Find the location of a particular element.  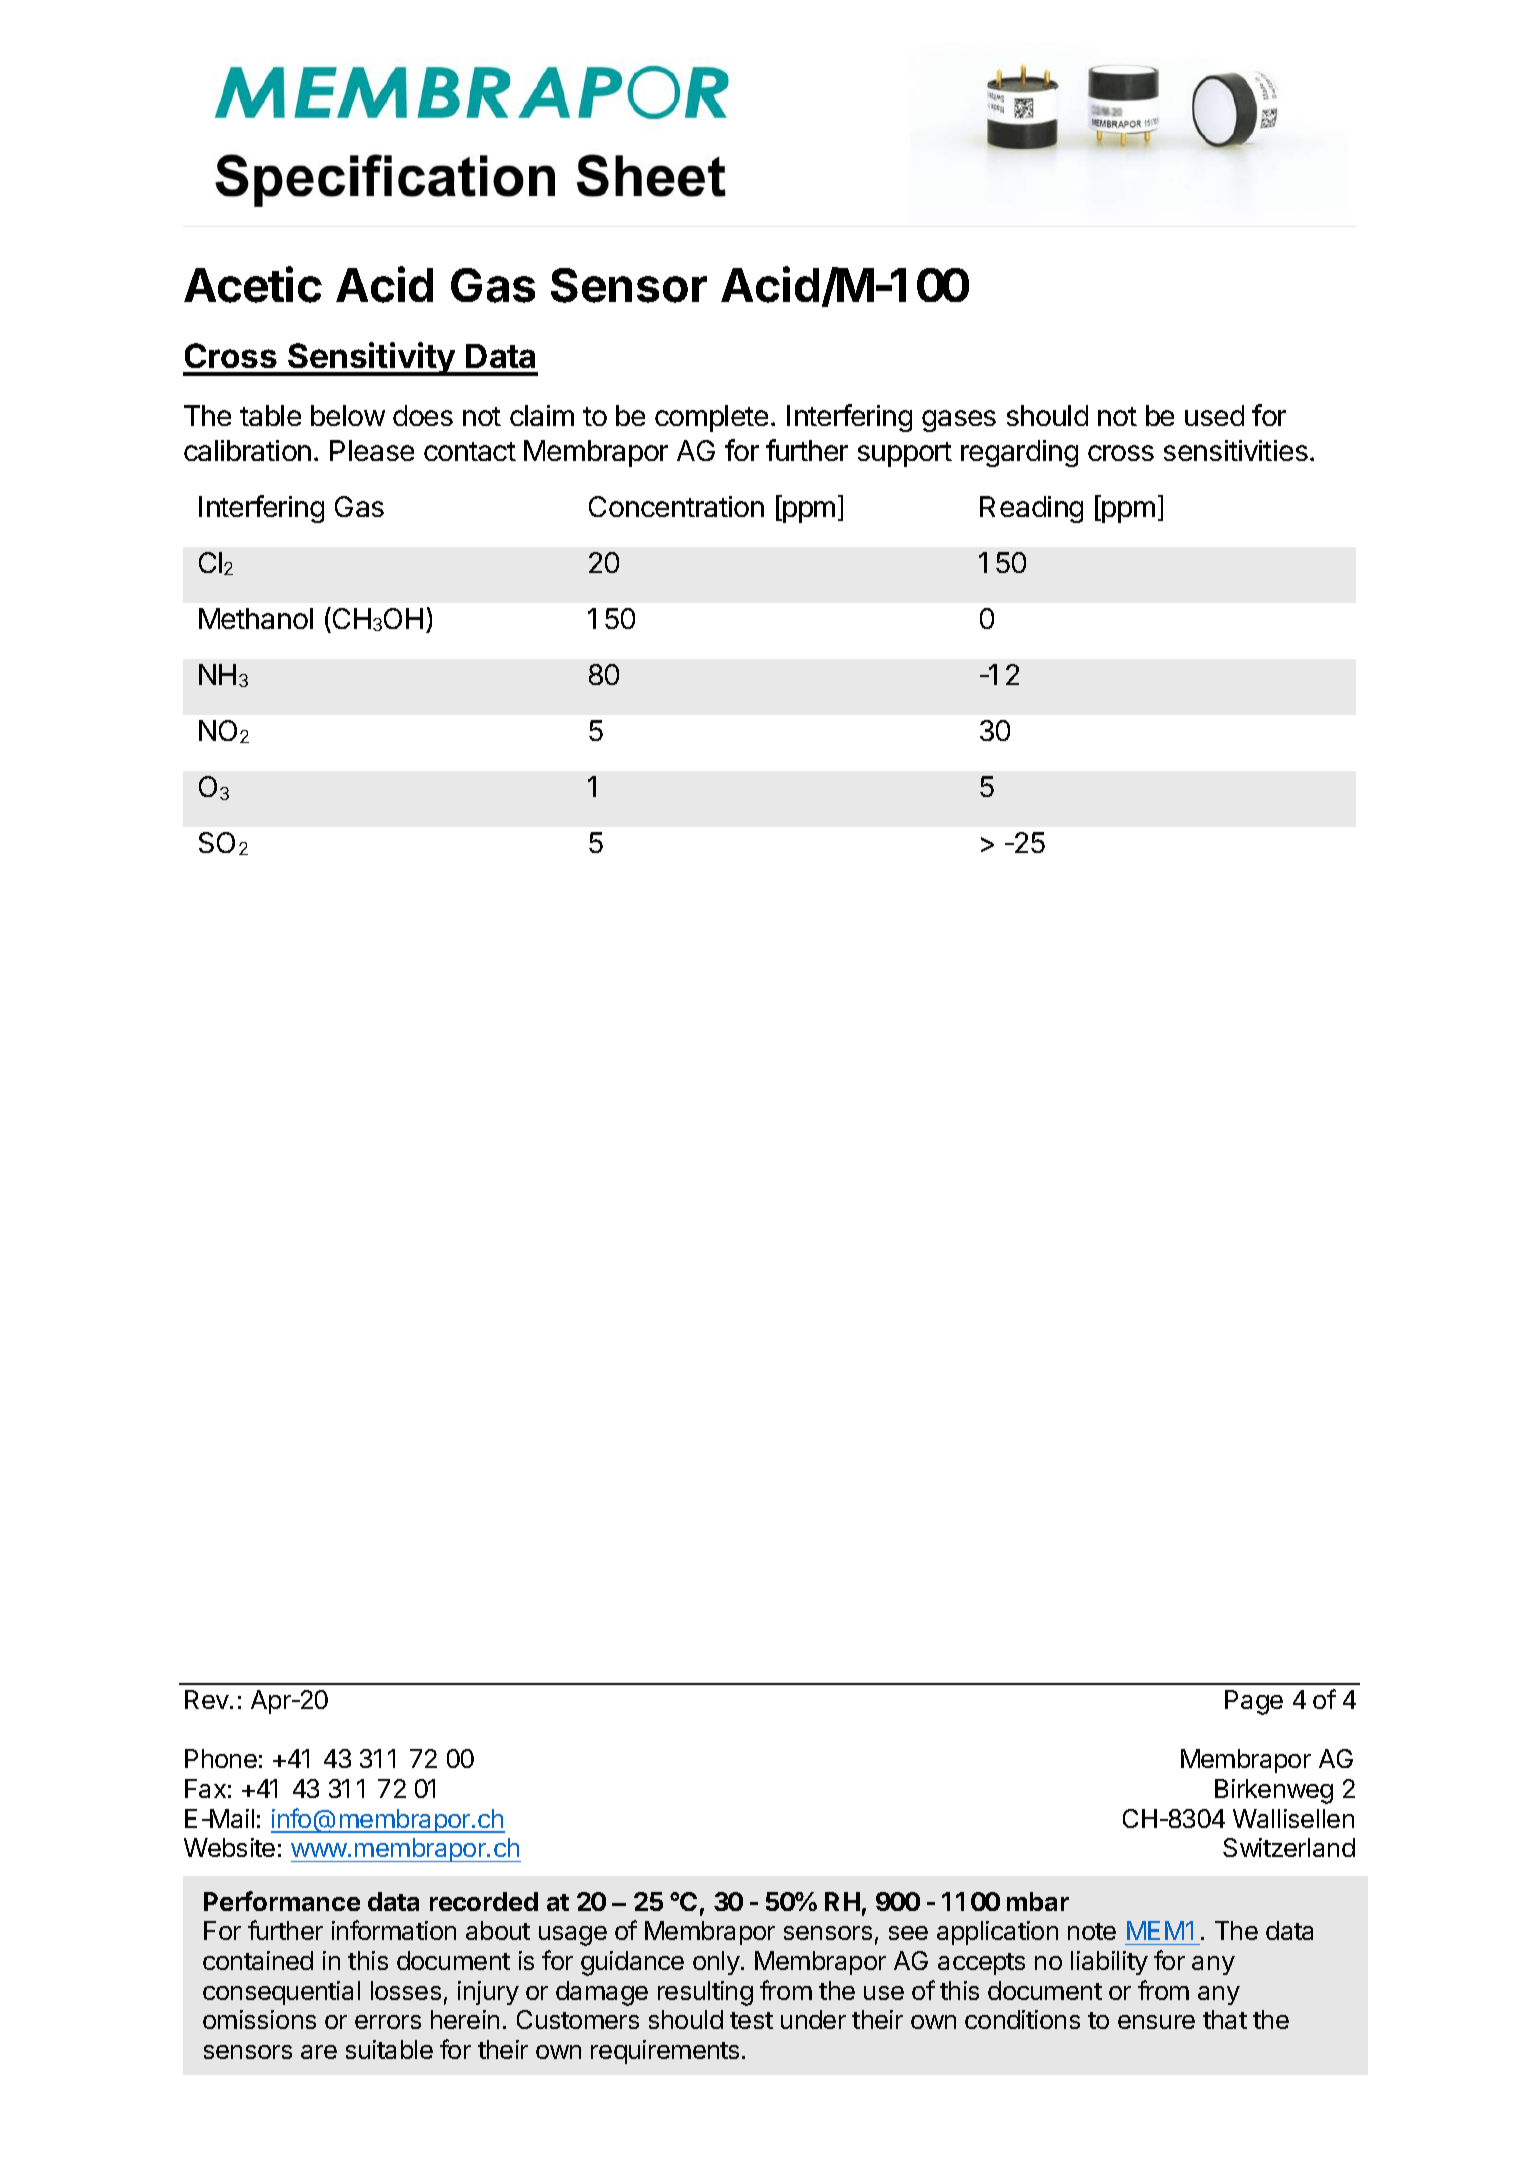

consequential is located at coordinates (281, 1993).
